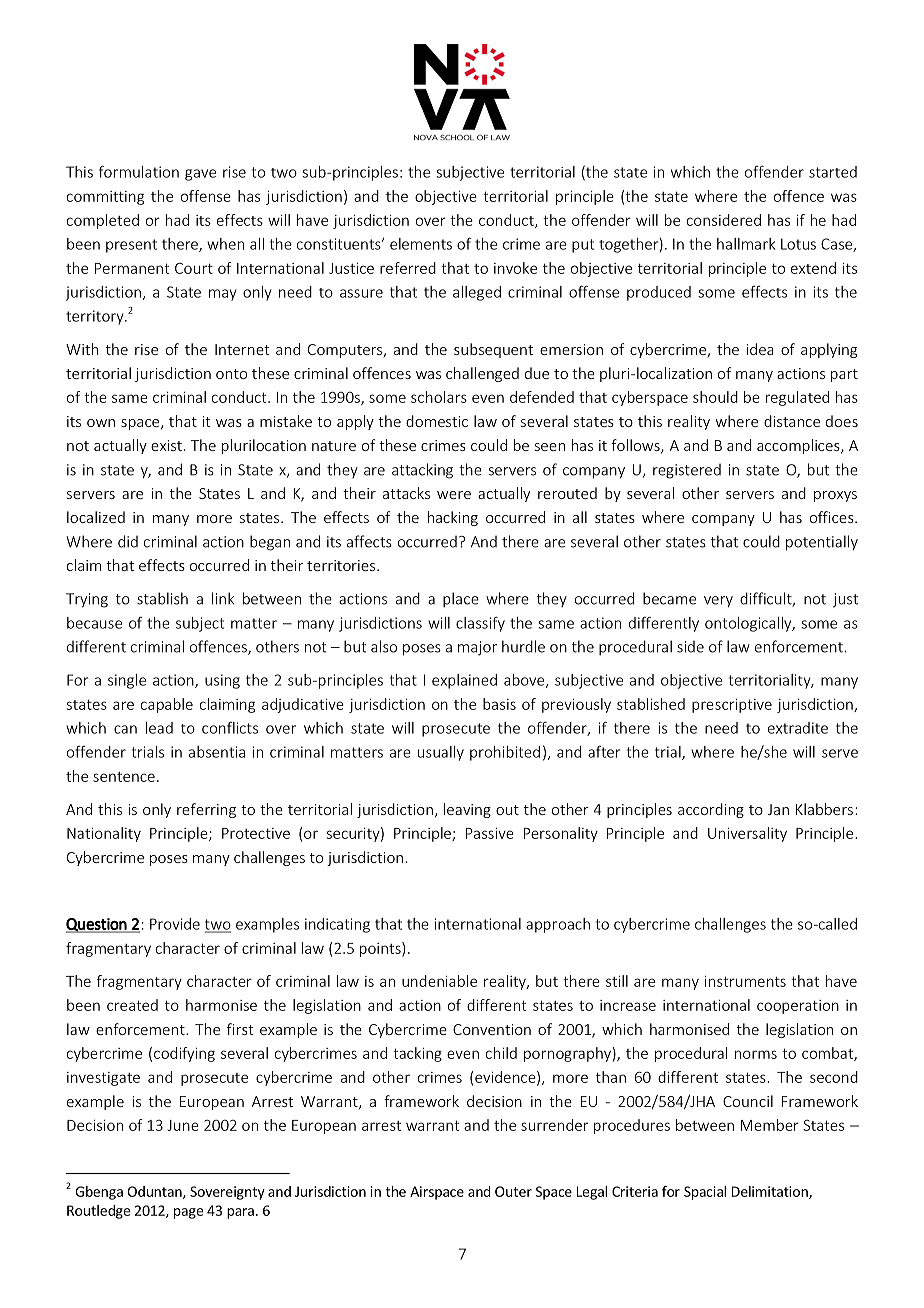 This screenshot has height=1308, width=924. I want to click on accomplices, so click(799, 446).
